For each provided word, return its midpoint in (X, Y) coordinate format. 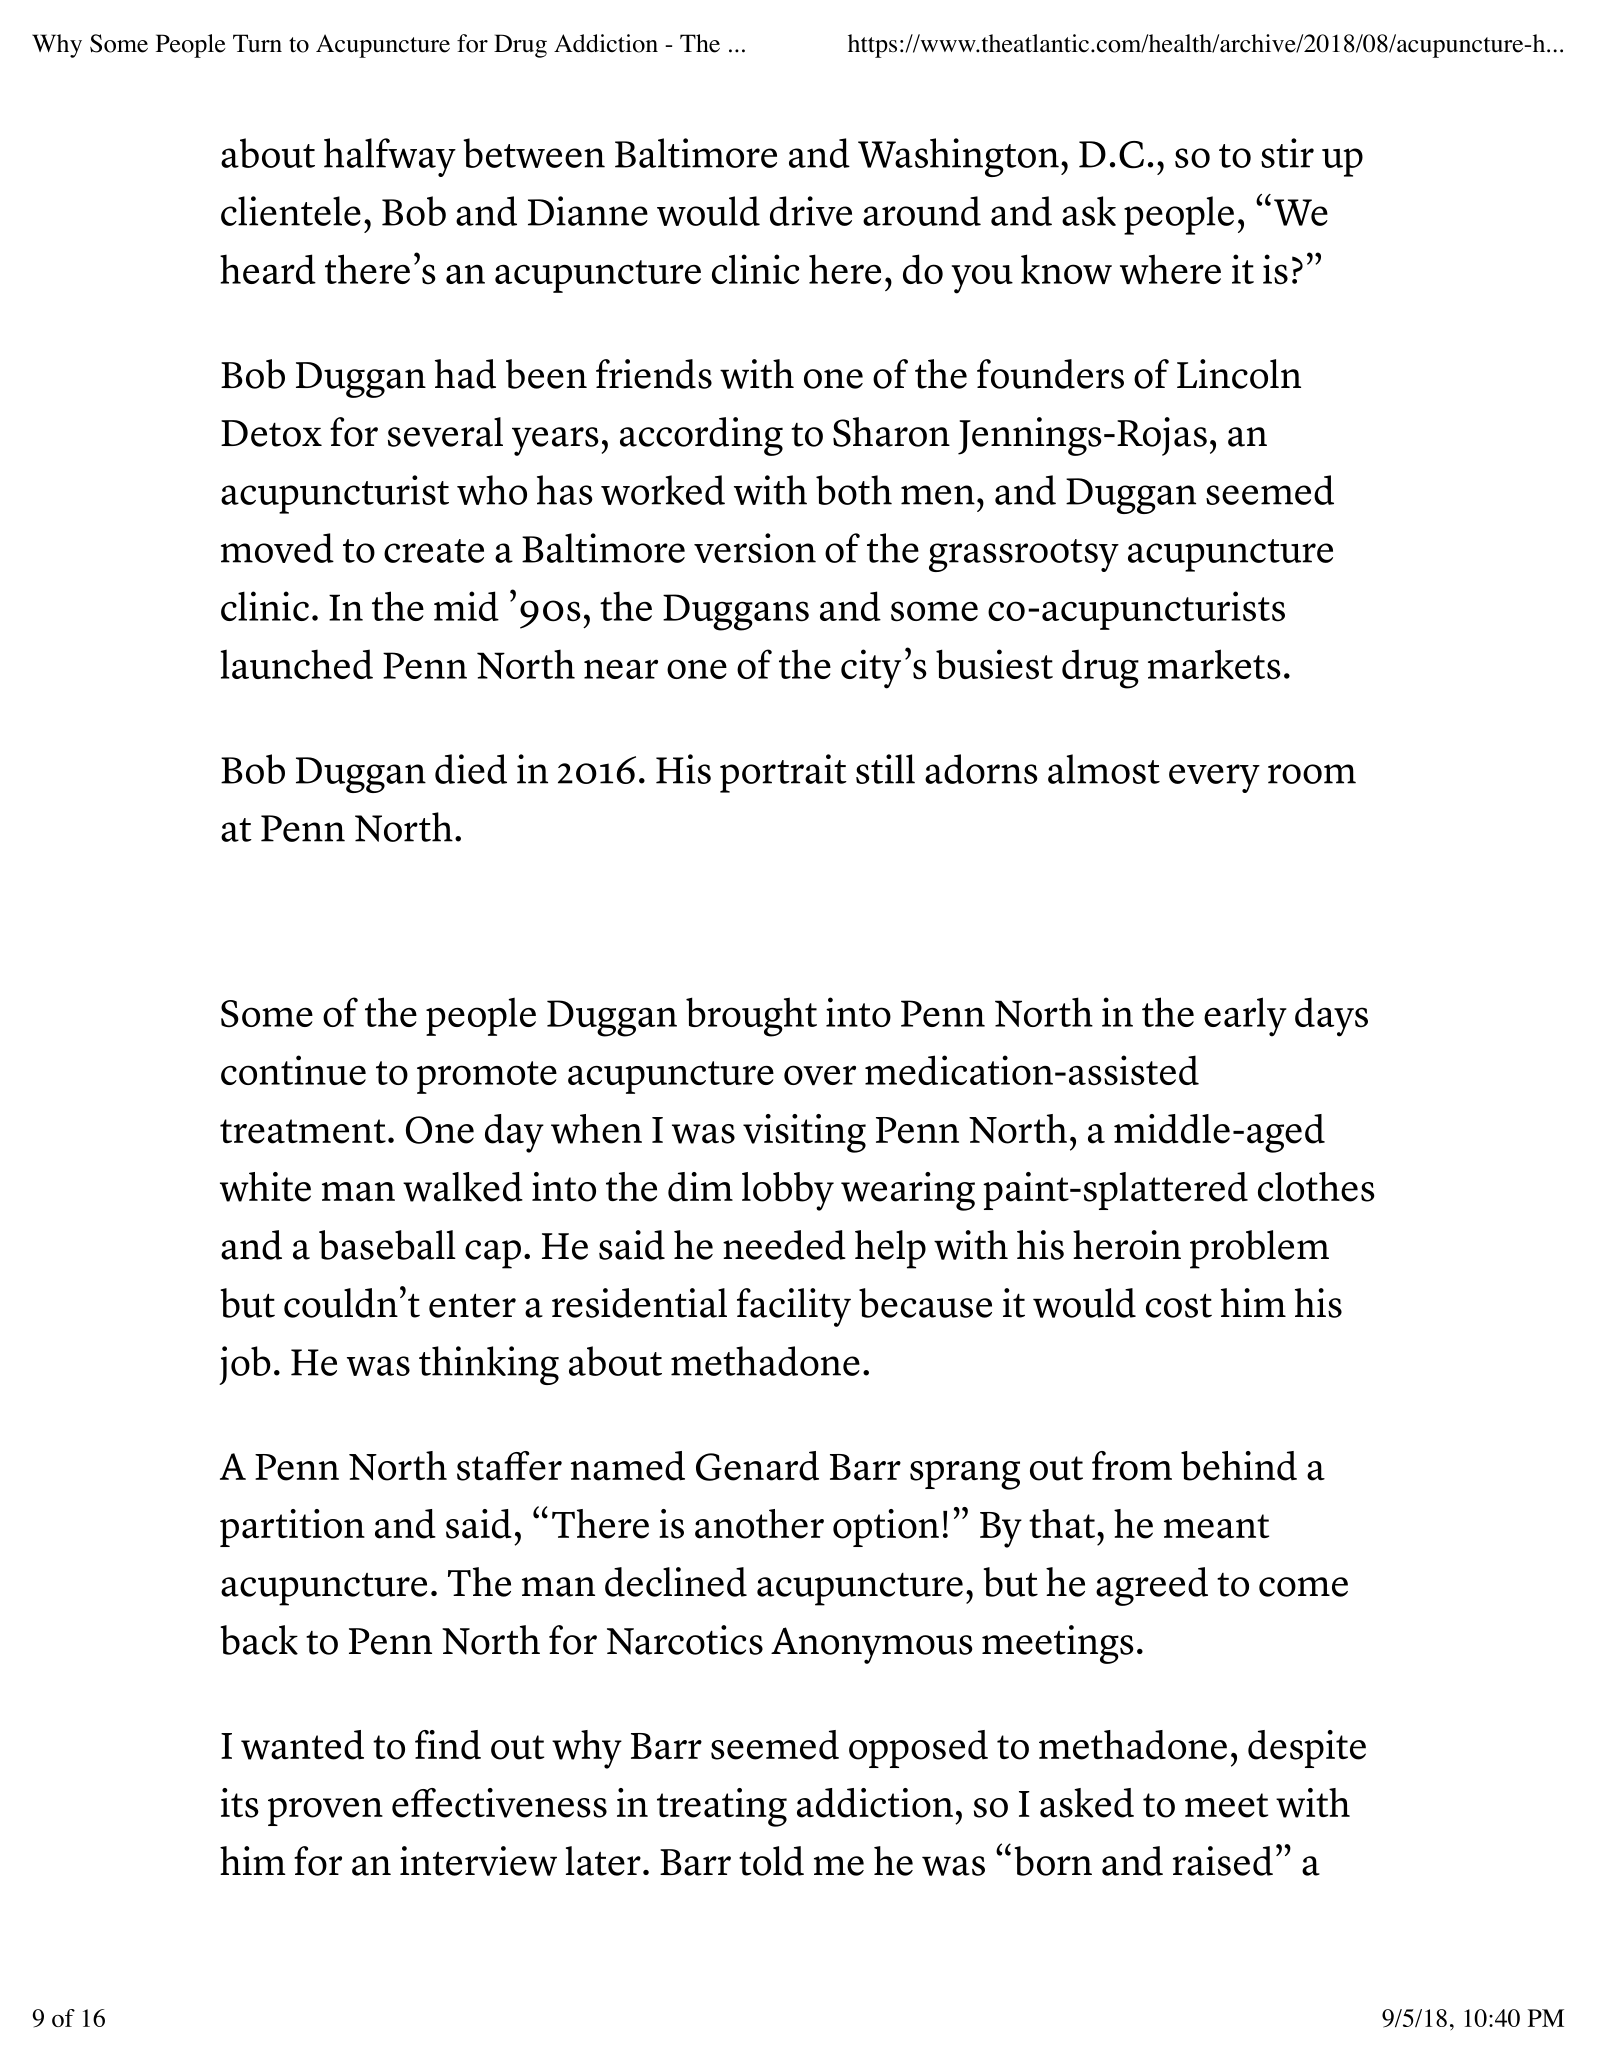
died (471, 769)
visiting (804, 1133)
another (759, 1524)
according (701, 436)
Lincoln (1239, 374)
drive (811, 211)
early (1245, 1017)
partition (292, 1528)
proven (325, 1812)
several (445, 432)
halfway (390, 157)
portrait (783, 773)
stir (1287, 153)
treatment (303, 1131)
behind (1239, 1466)
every (1214, 778)
